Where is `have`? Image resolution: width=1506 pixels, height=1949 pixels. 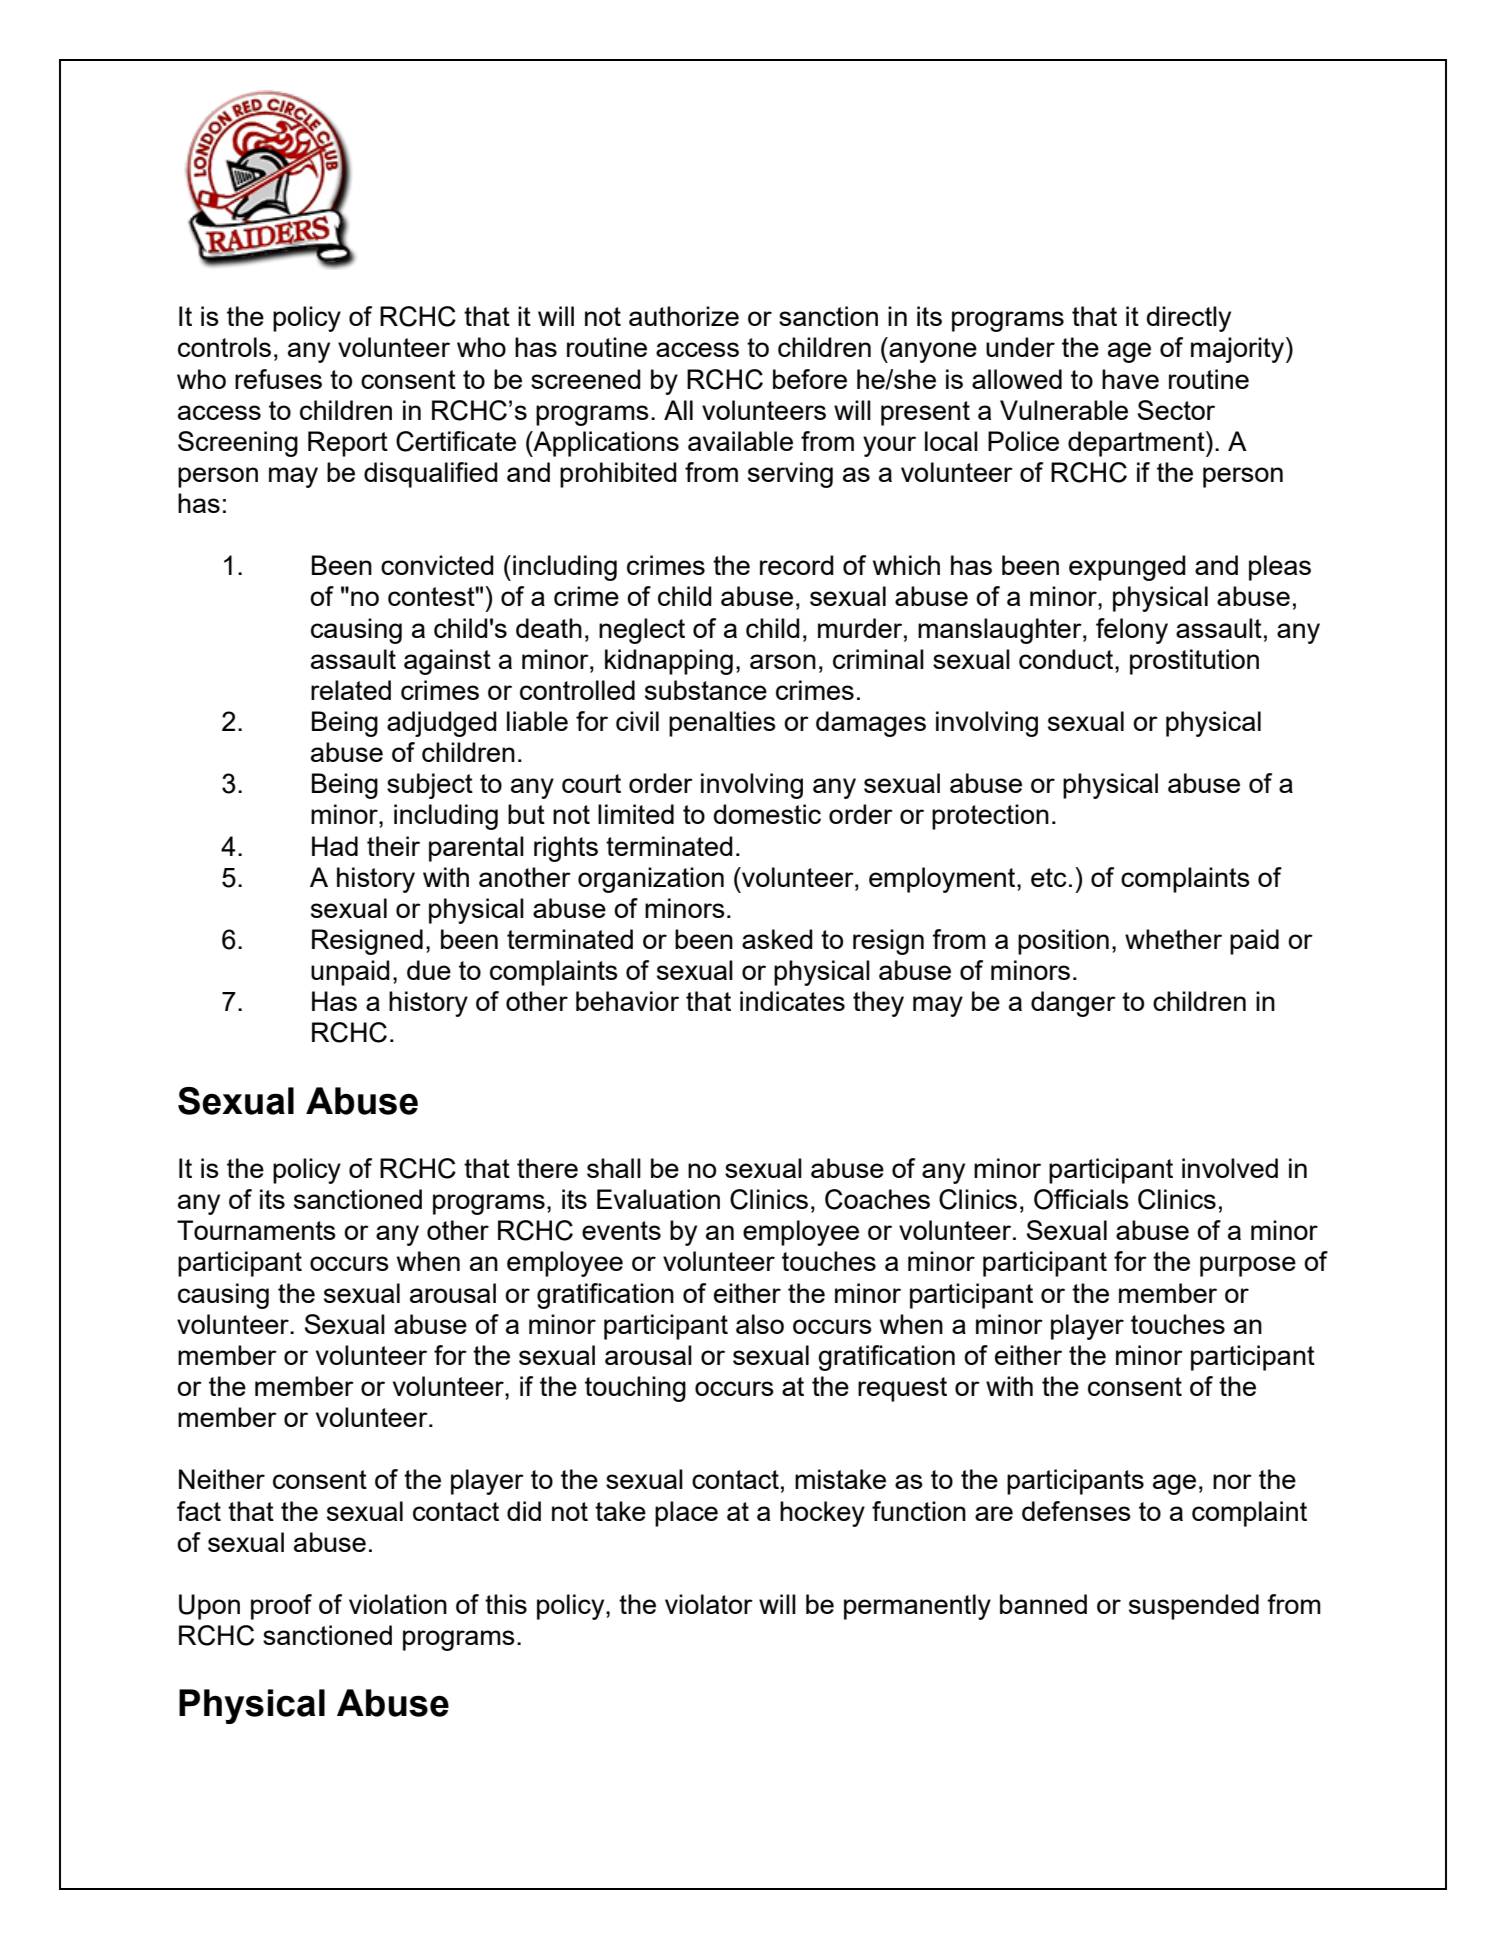 have is located at coordinates (1130, 379).
